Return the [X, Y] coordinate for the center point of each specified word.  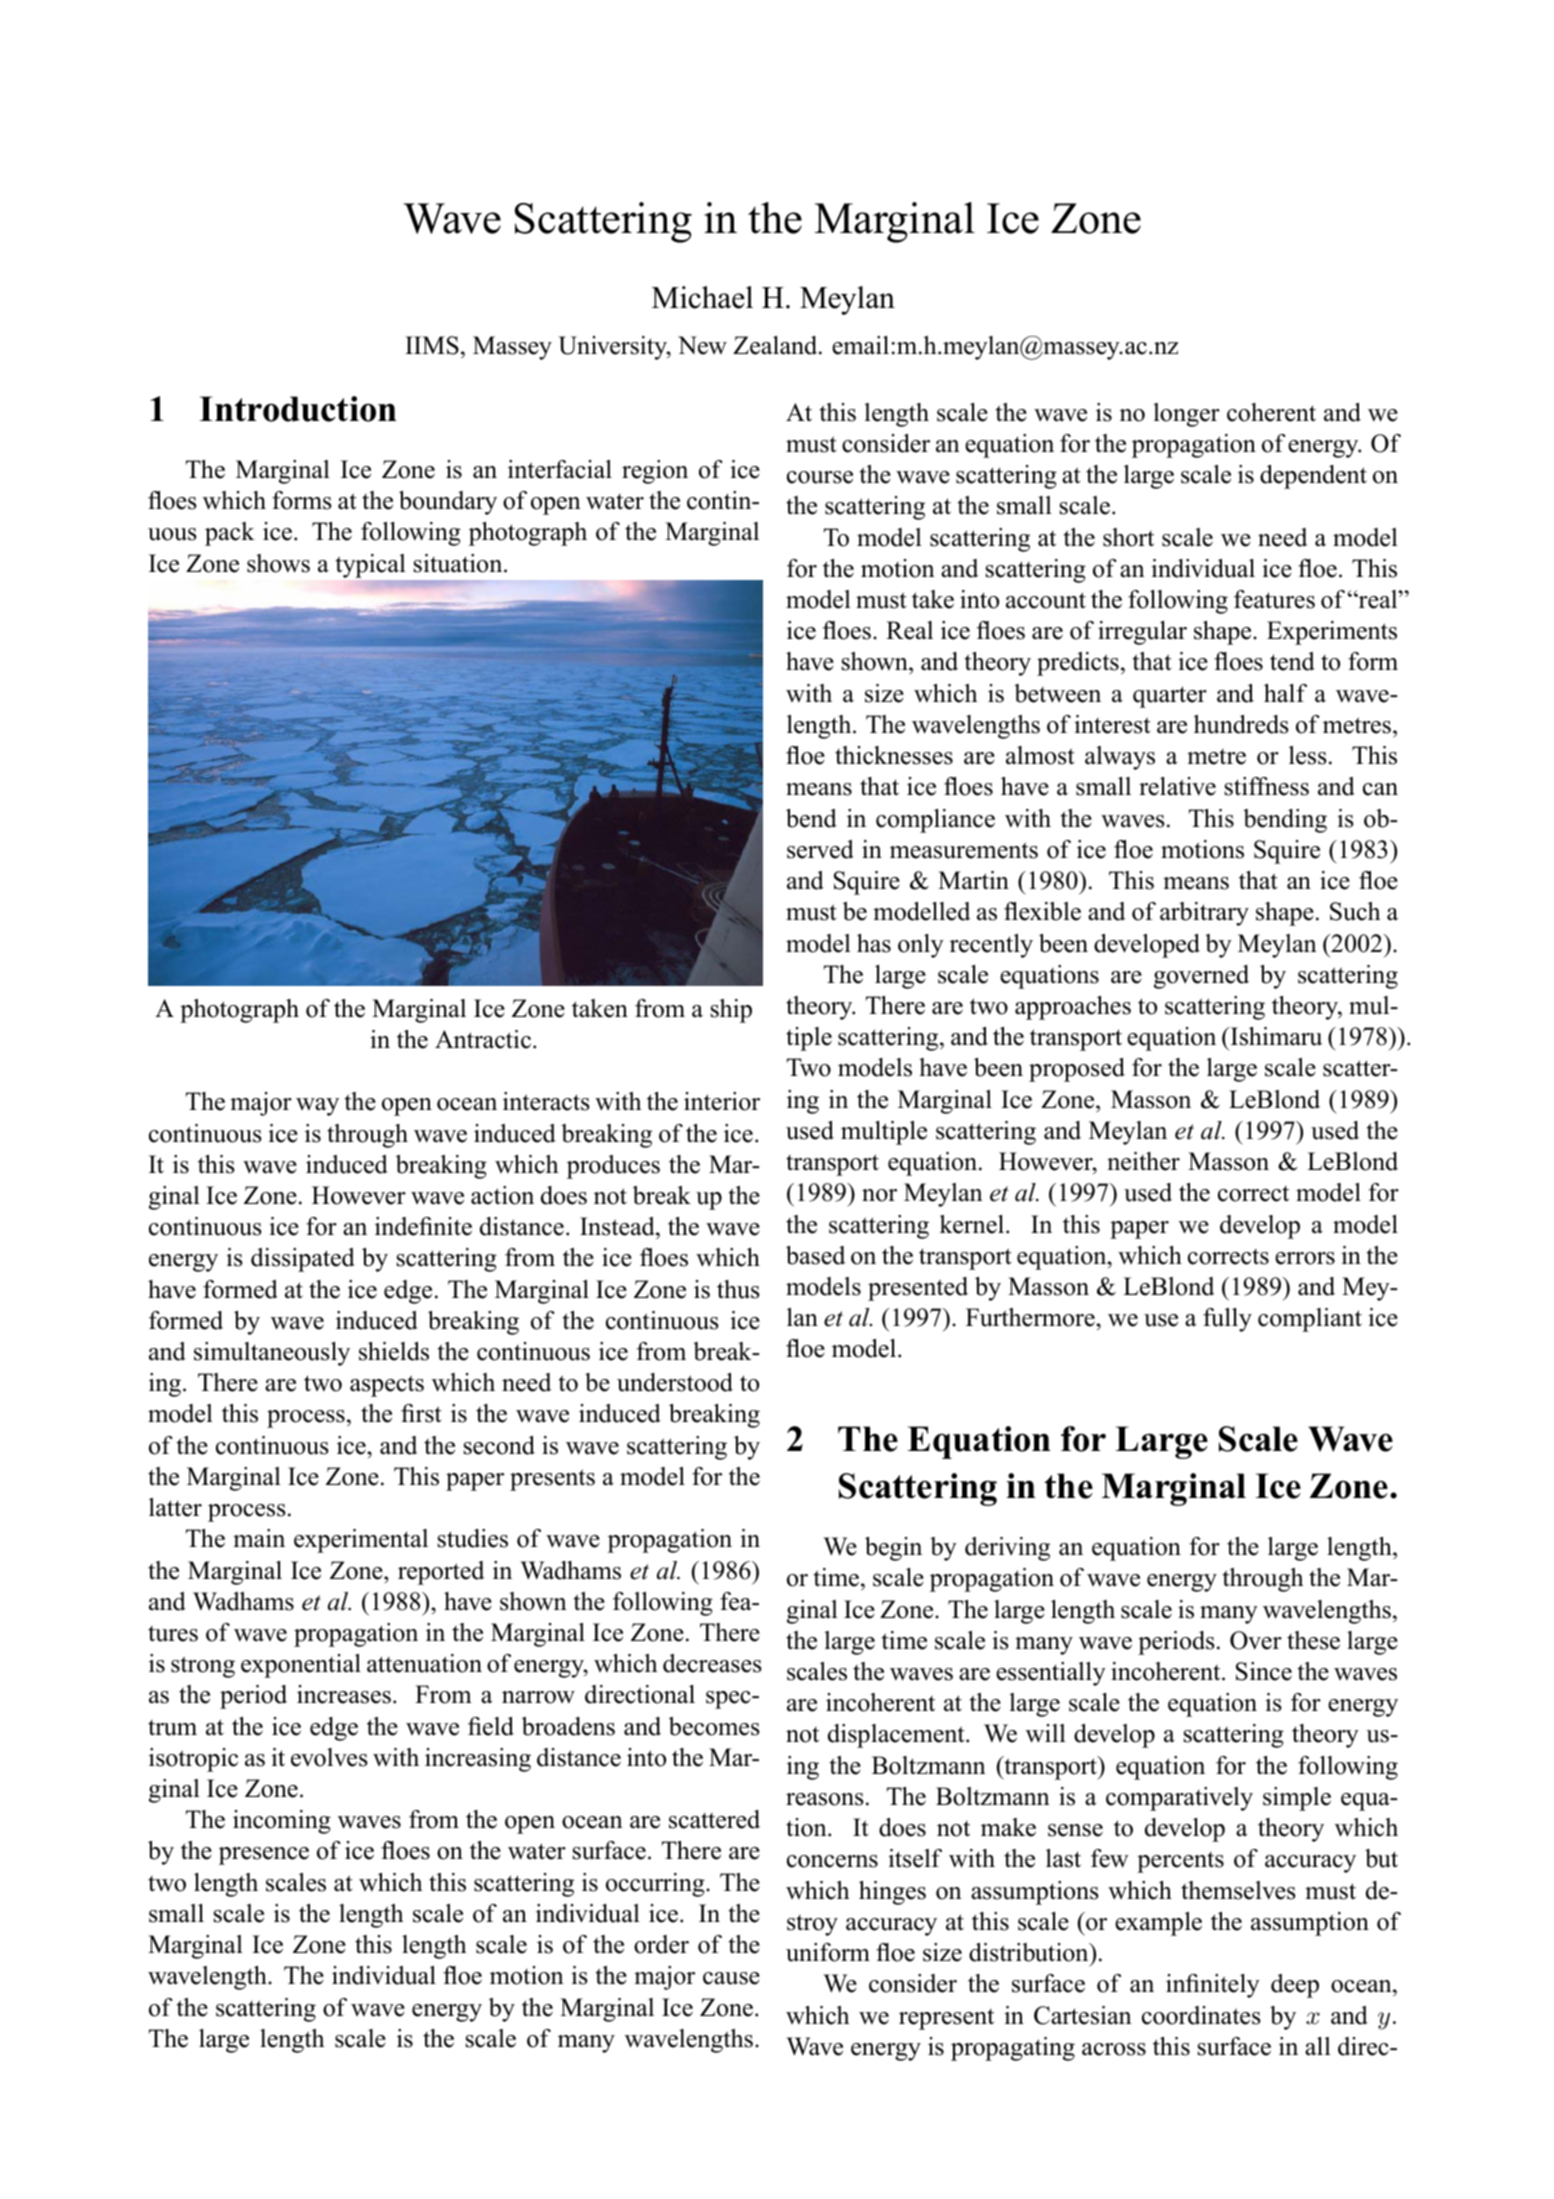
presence [264, 1856]
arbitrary [1204, 914]
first [421, 1413]
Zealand [776, 345]
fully [1227, 1320]
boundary [448, 503]
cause [731, 1978]
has [874, 943]
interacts [546, 1101]
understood [675, 1382]
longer [1186, 415]
